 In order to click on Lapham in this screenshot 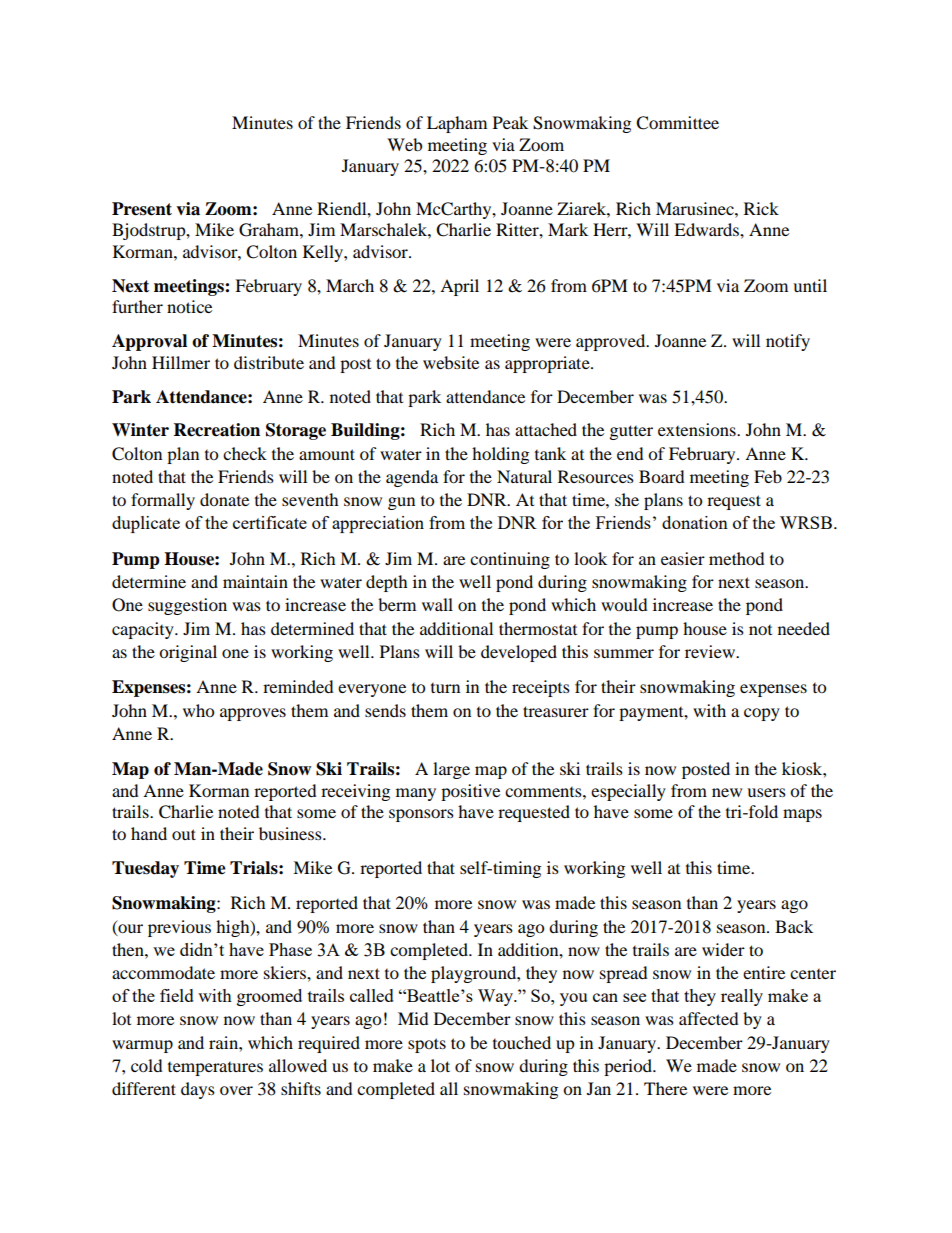, I will do `click(457, 124)`.
